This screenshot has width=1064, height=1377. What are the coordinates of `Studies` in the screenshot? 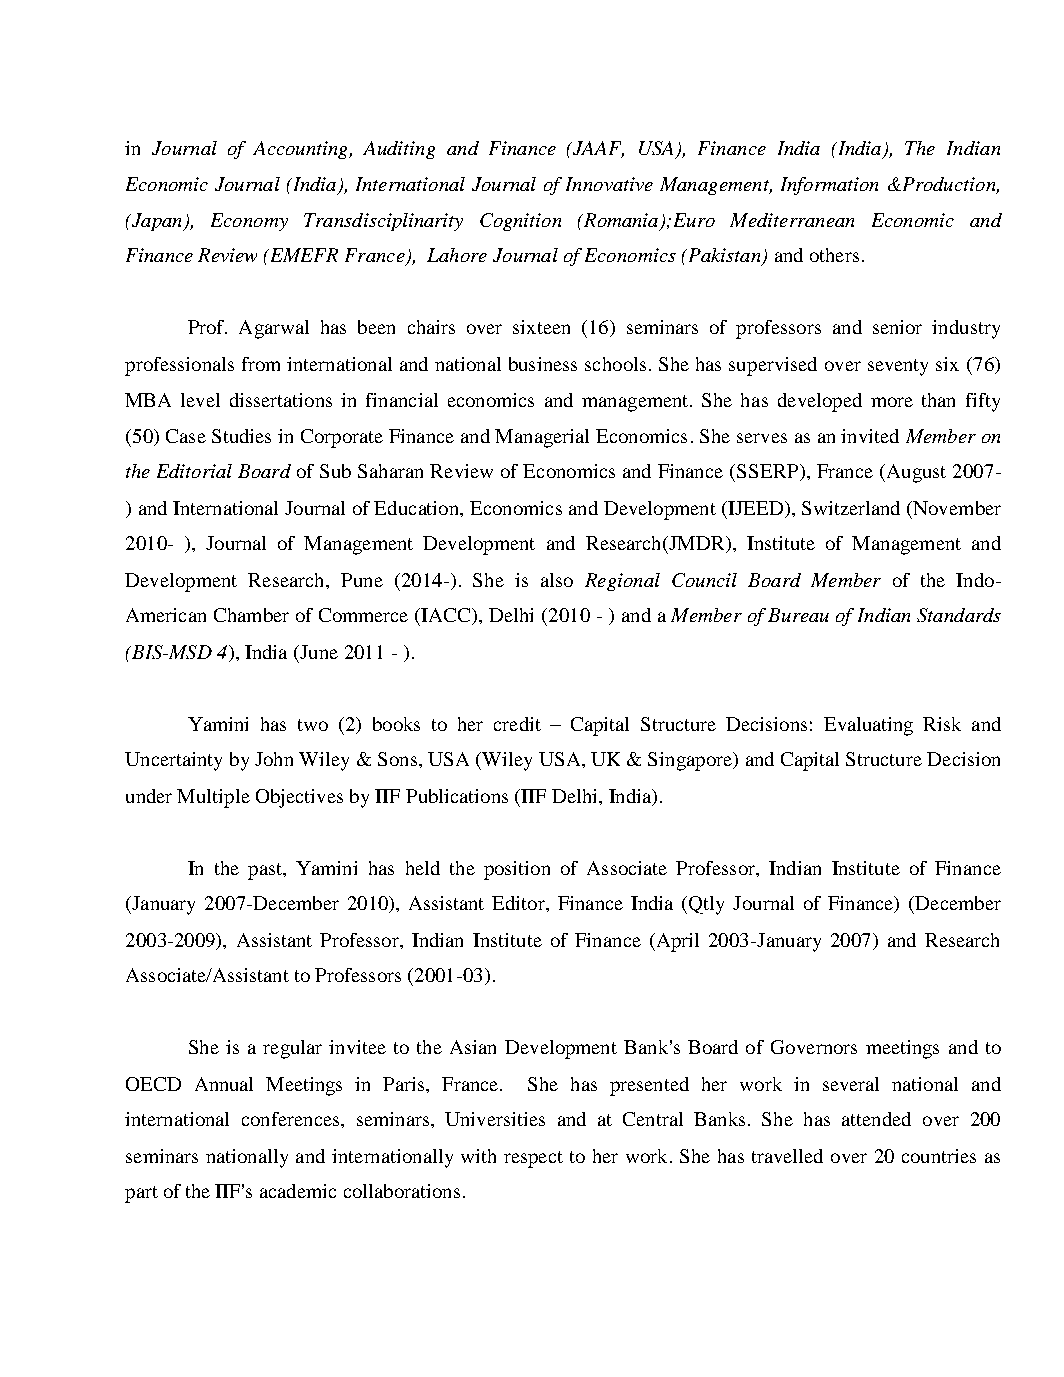 It's located at (241, 436).
